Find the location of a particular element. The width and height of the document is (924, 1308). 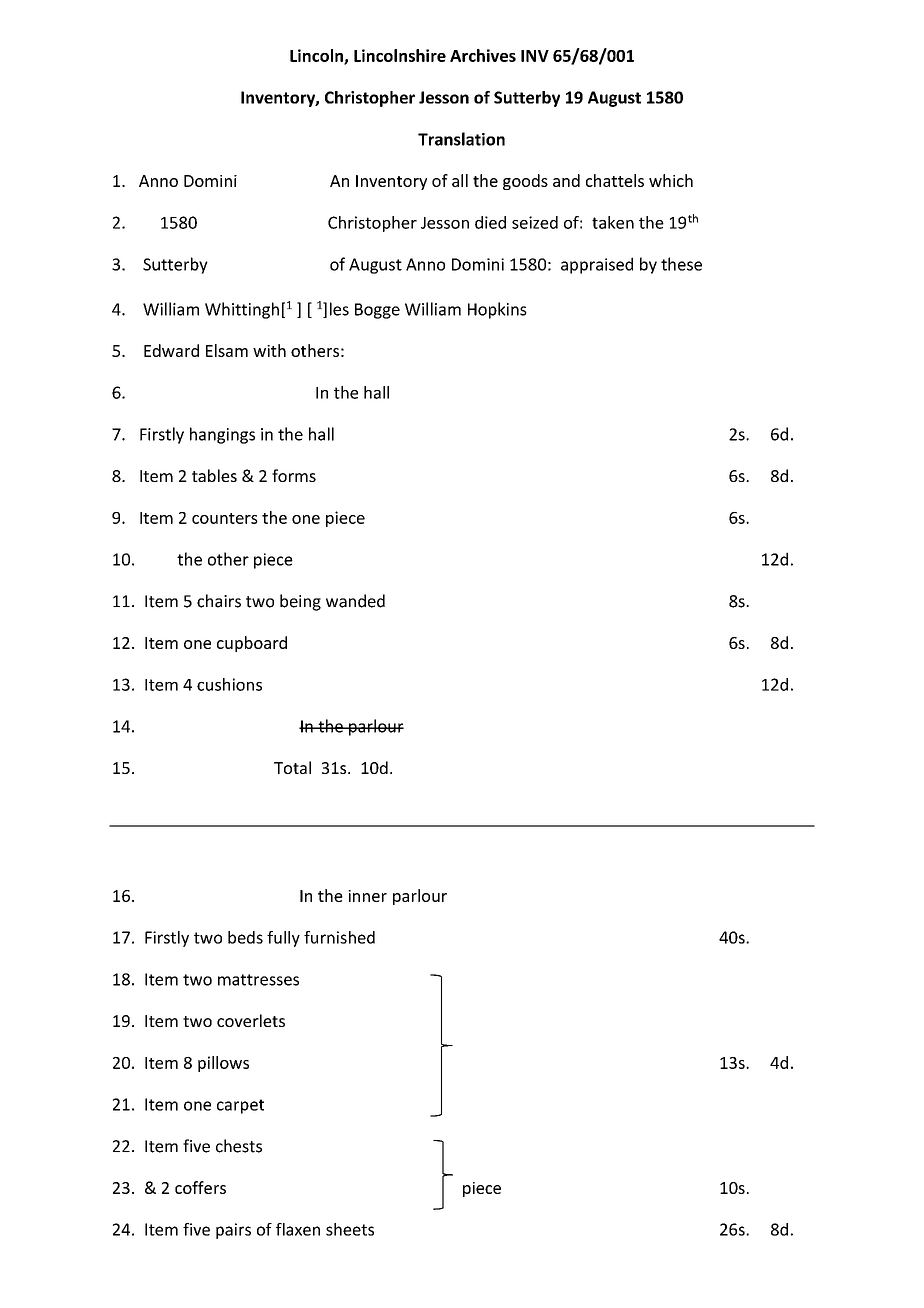

flaxen is located at coordinates (298, 1229).
